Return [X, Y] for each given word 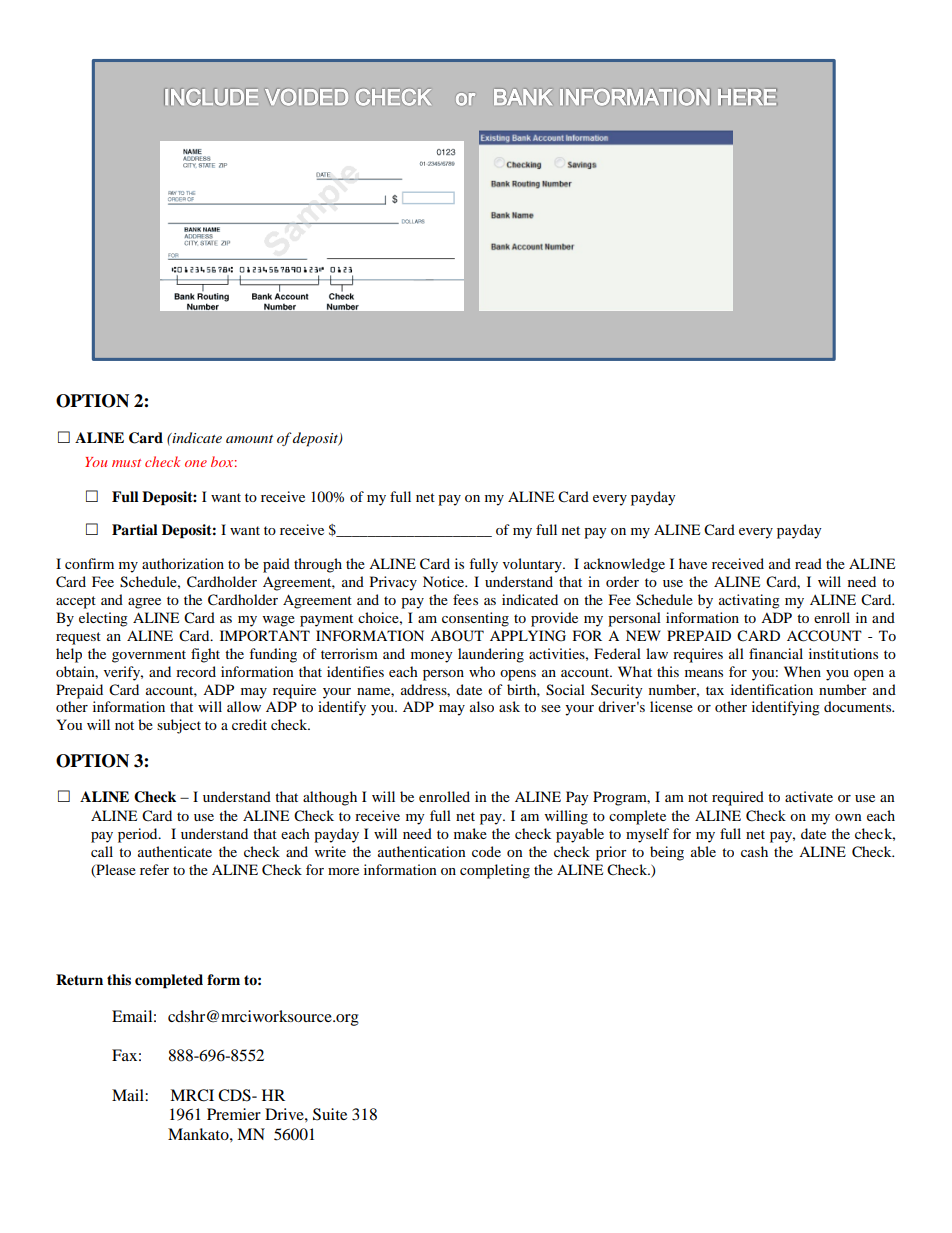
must [126, 463]
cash [754, 851]
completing [495, 871]
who [482, 671]
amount [249, 439]
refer [154, 869]
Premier [234, 1114]
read [808, 563]
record [196, 671]
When [802, 671]
